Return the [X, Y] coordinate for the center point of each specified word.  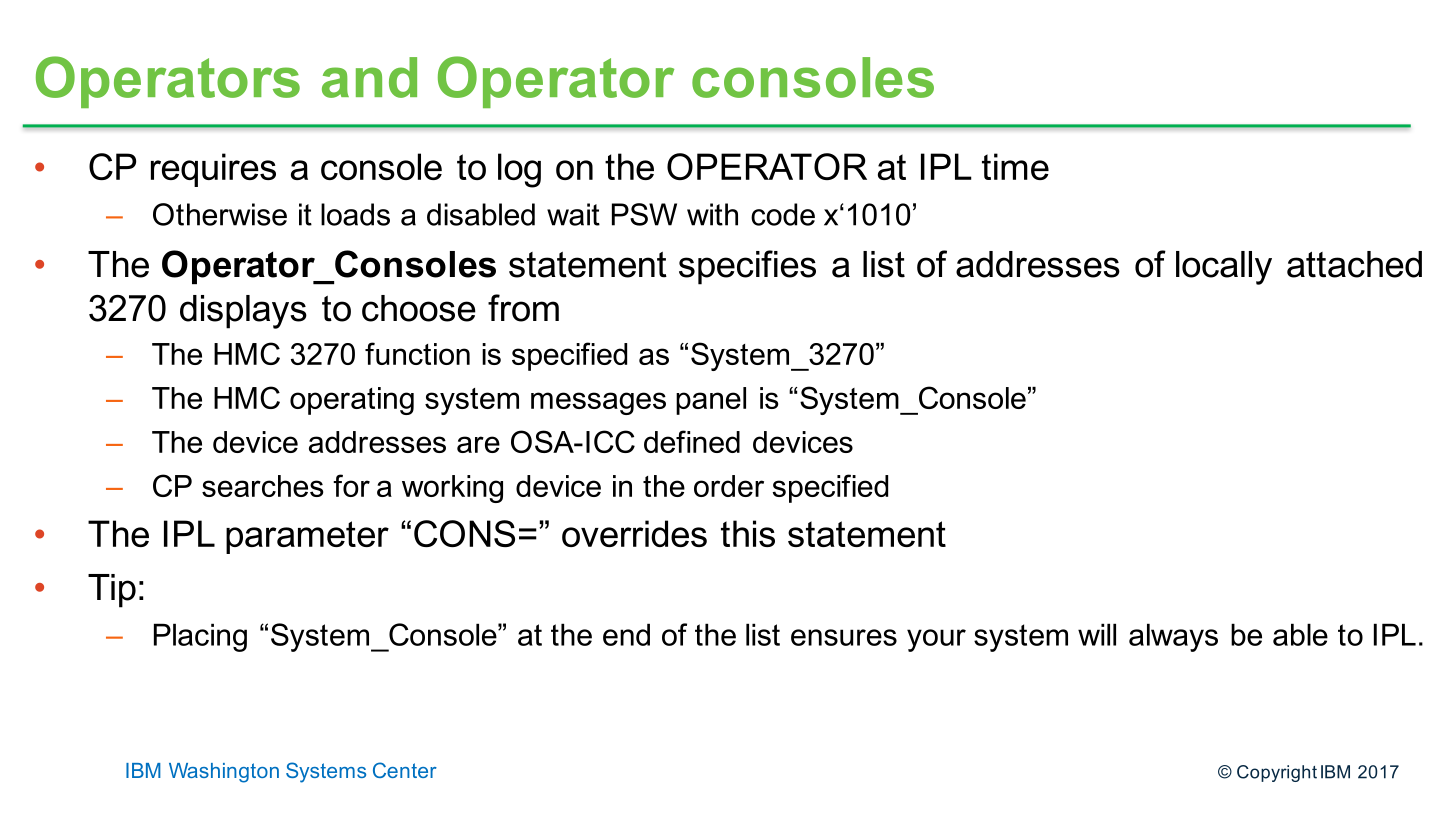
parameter [307, 537]
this [748, 533]
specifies [747, 267]
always [1173, 637]
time [1015, 166]
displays [243, 312]
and [369, 77]
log [519, 170]
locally [1224, 268]
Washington [224, 773]
